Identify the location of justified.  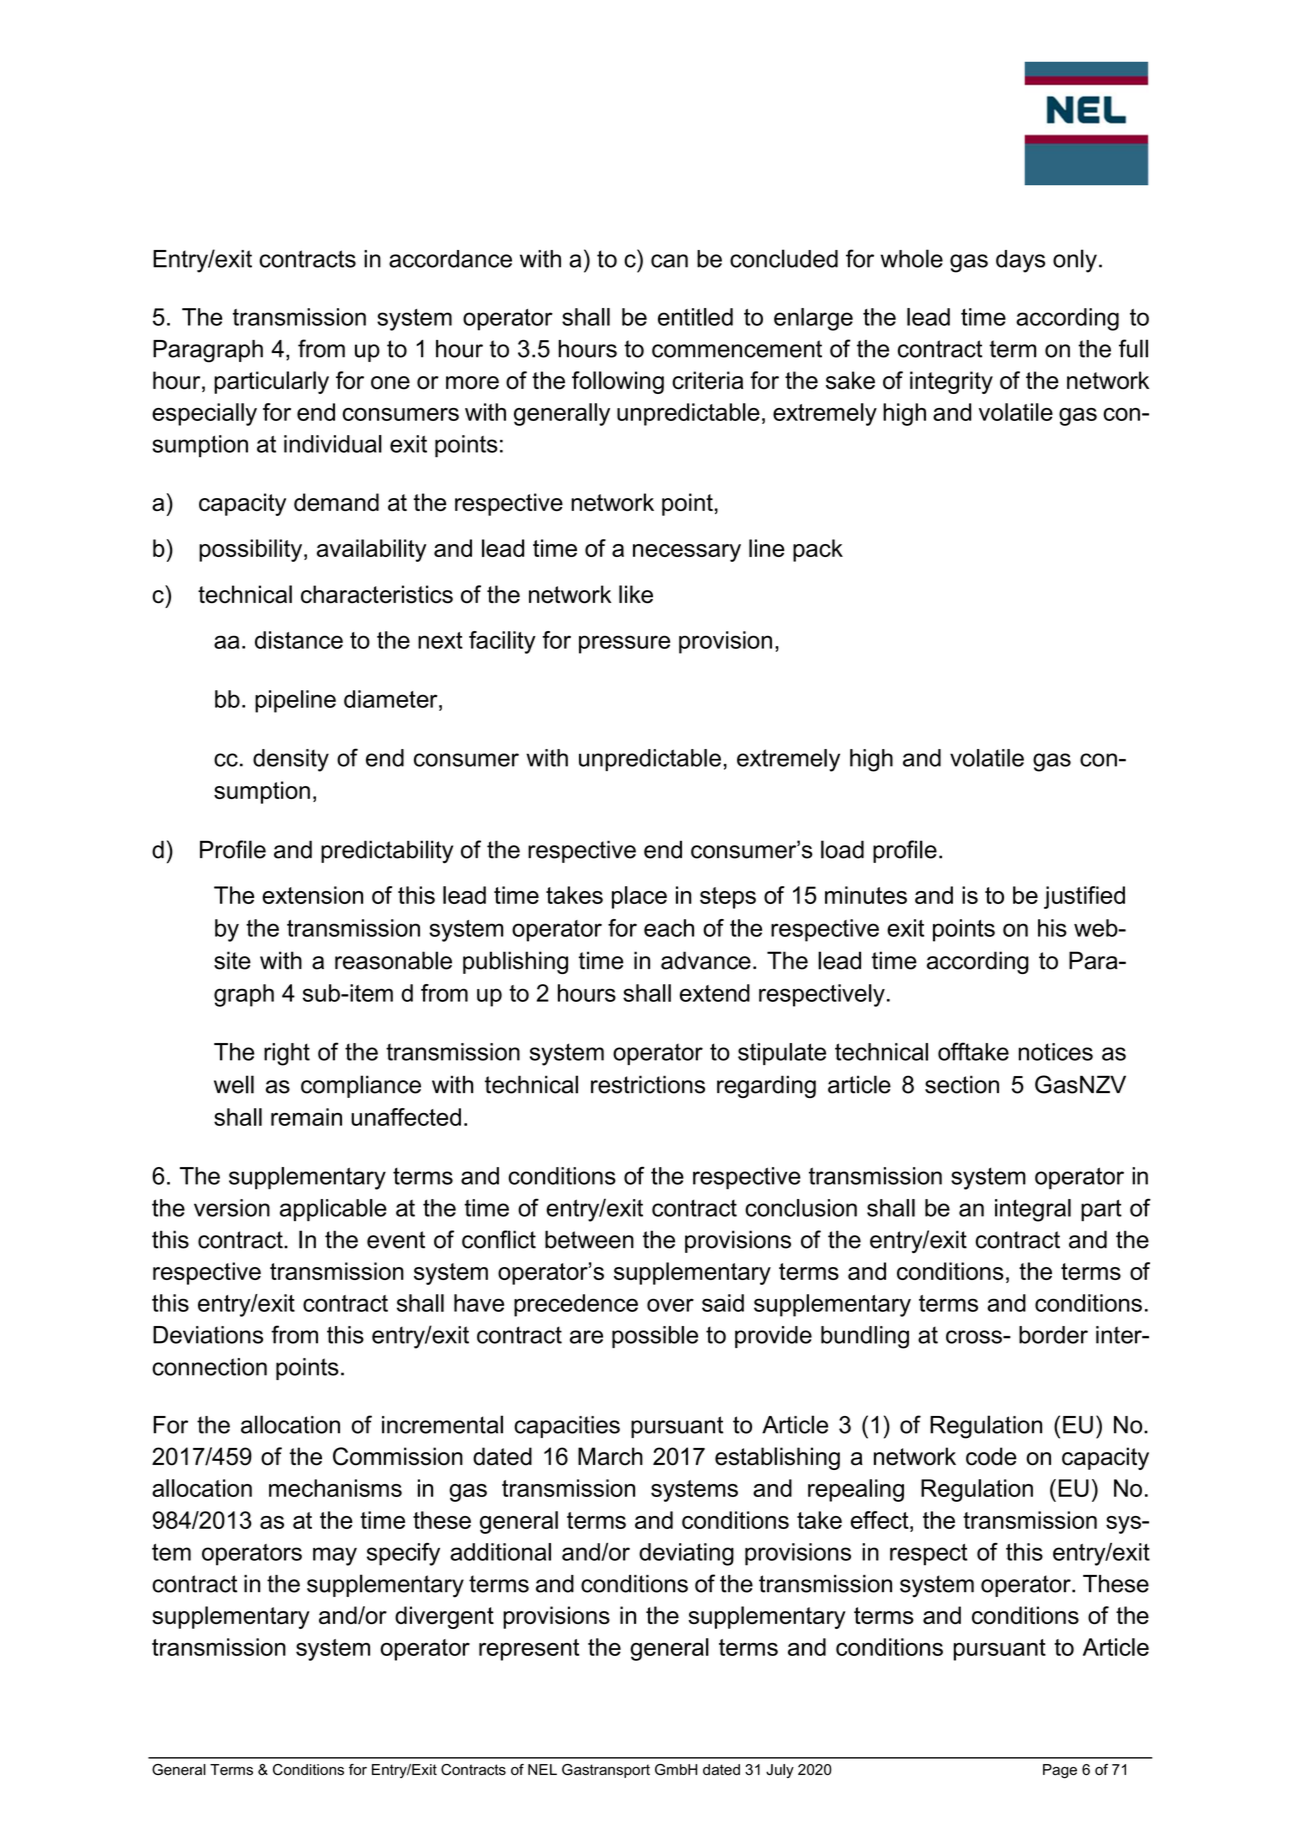
(1084, 897).
